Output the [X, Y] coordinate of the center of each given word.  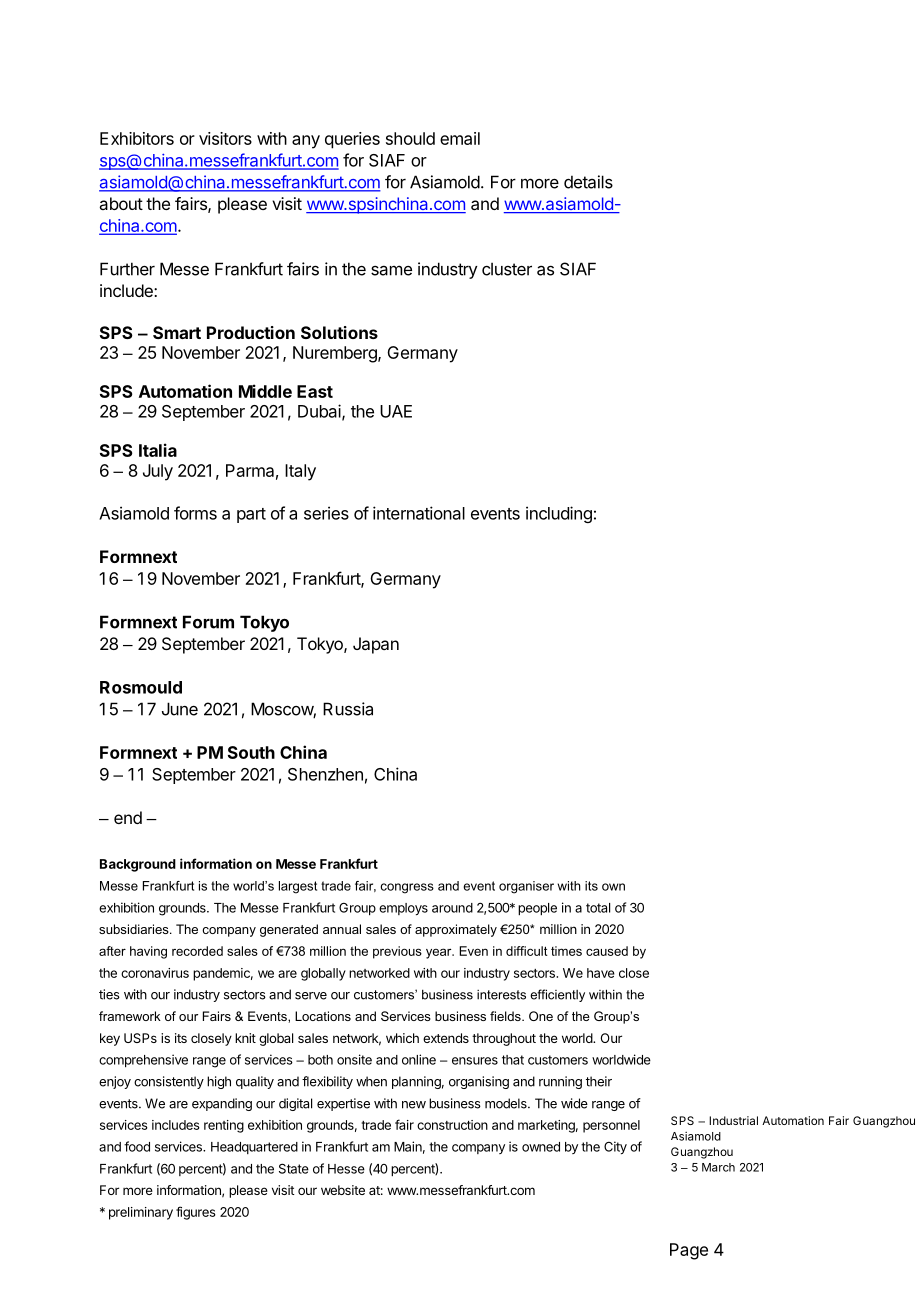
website [343, 1190]
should [410, 138]
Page [689, 1251]
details [588, 182]
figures [196, 1213]
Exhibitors [137, 138]
